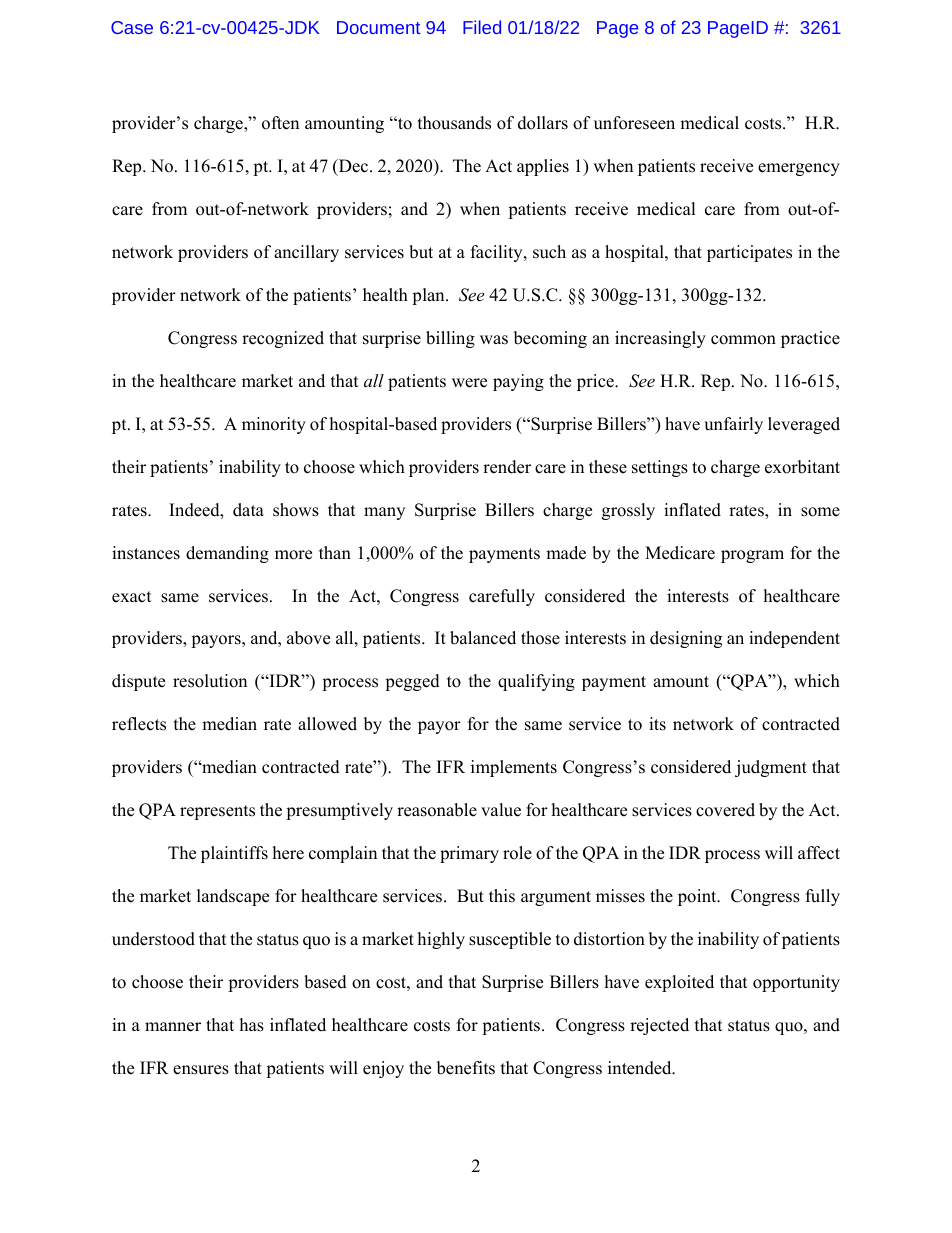 This document has height=1233, width=952. I want to click on made, so click(566, 553).
